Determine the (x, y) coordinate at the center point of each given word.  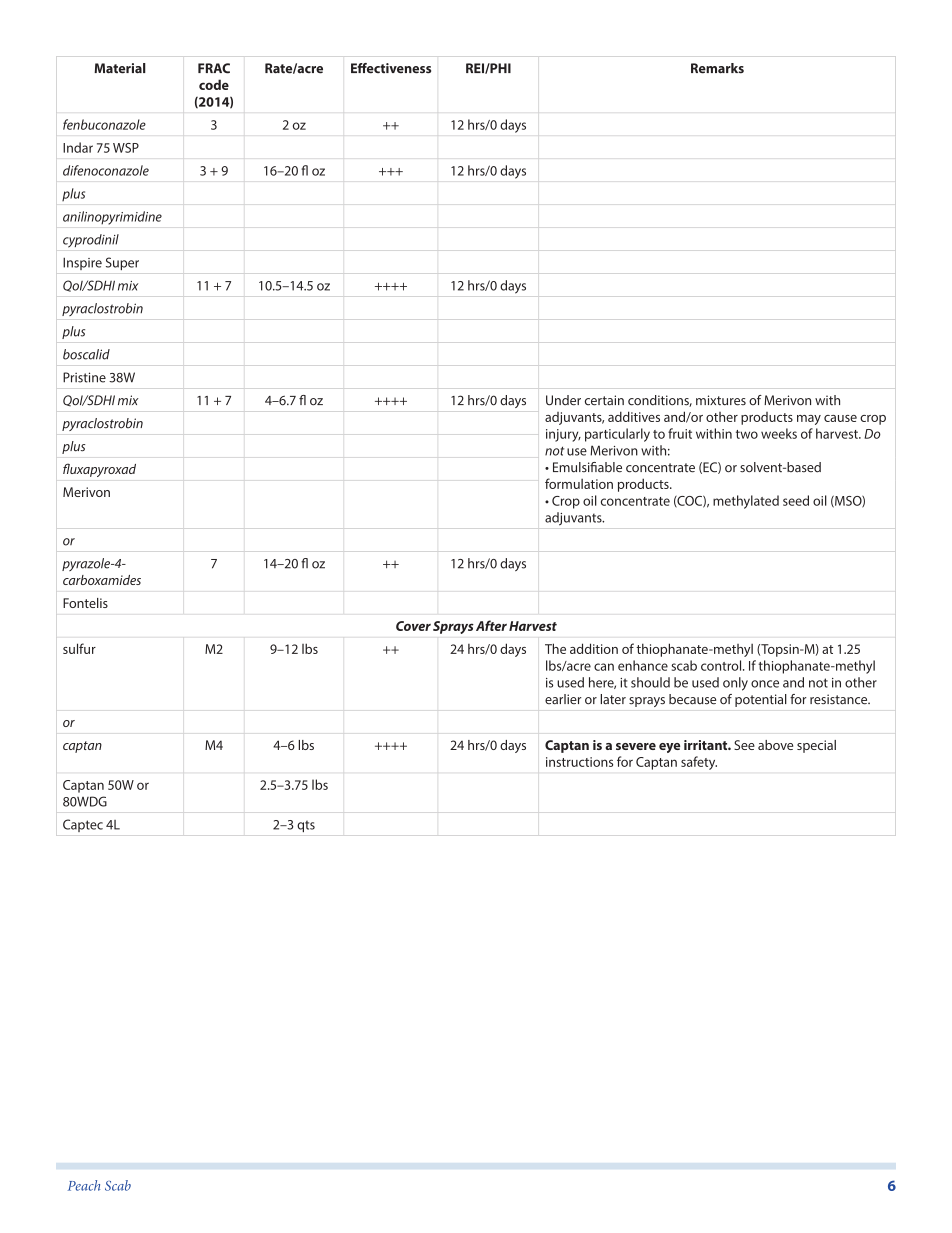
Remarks (717, 68)
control (722, 665)
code (214, 84)
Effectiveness (391, 68)
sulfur (79, 648)
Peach (84, 1185)
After (491, 625)
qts (306, 826)
